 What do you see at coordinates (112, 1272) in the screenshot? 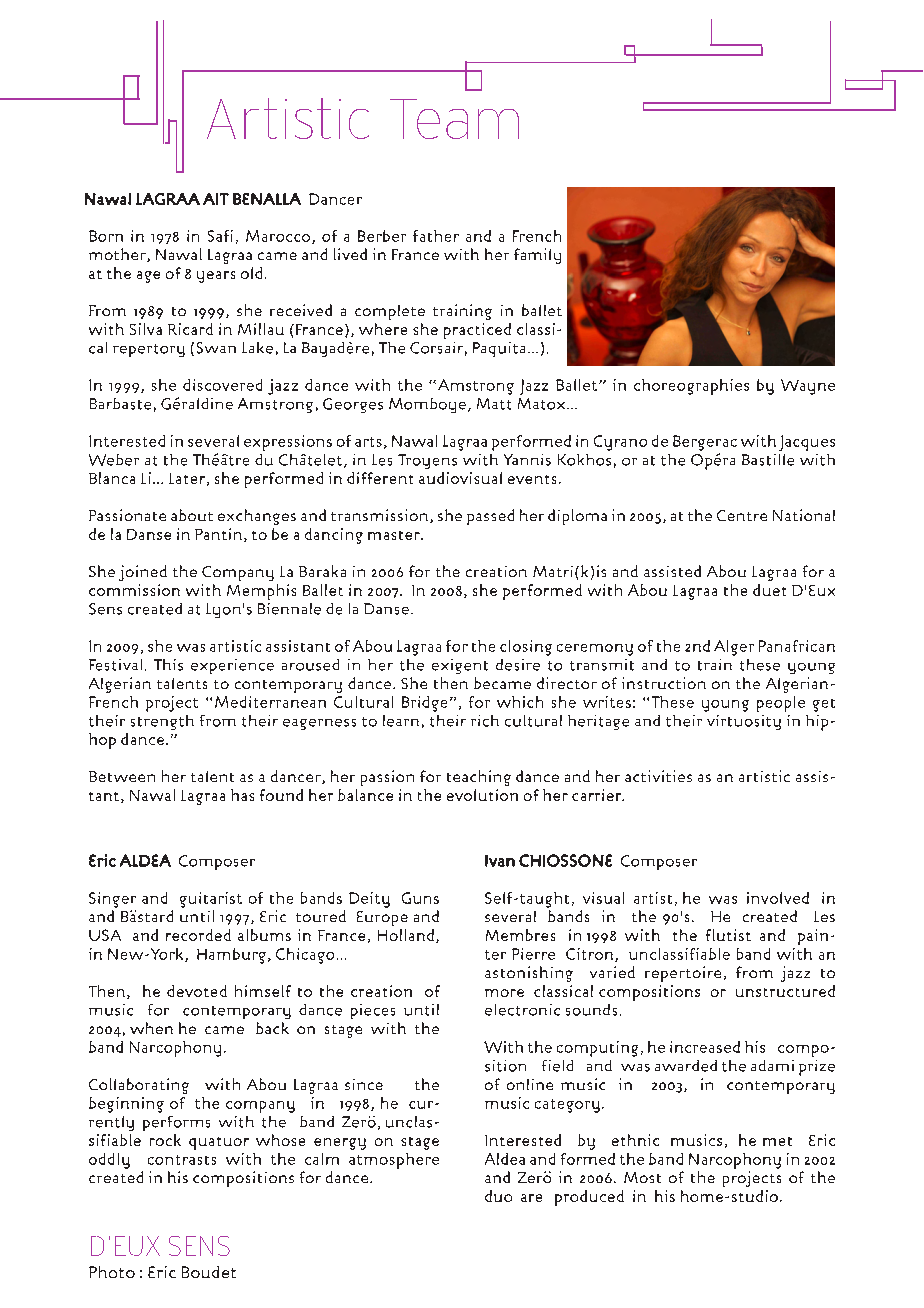
I see `Photo` at bounding box center [112, 1272].
